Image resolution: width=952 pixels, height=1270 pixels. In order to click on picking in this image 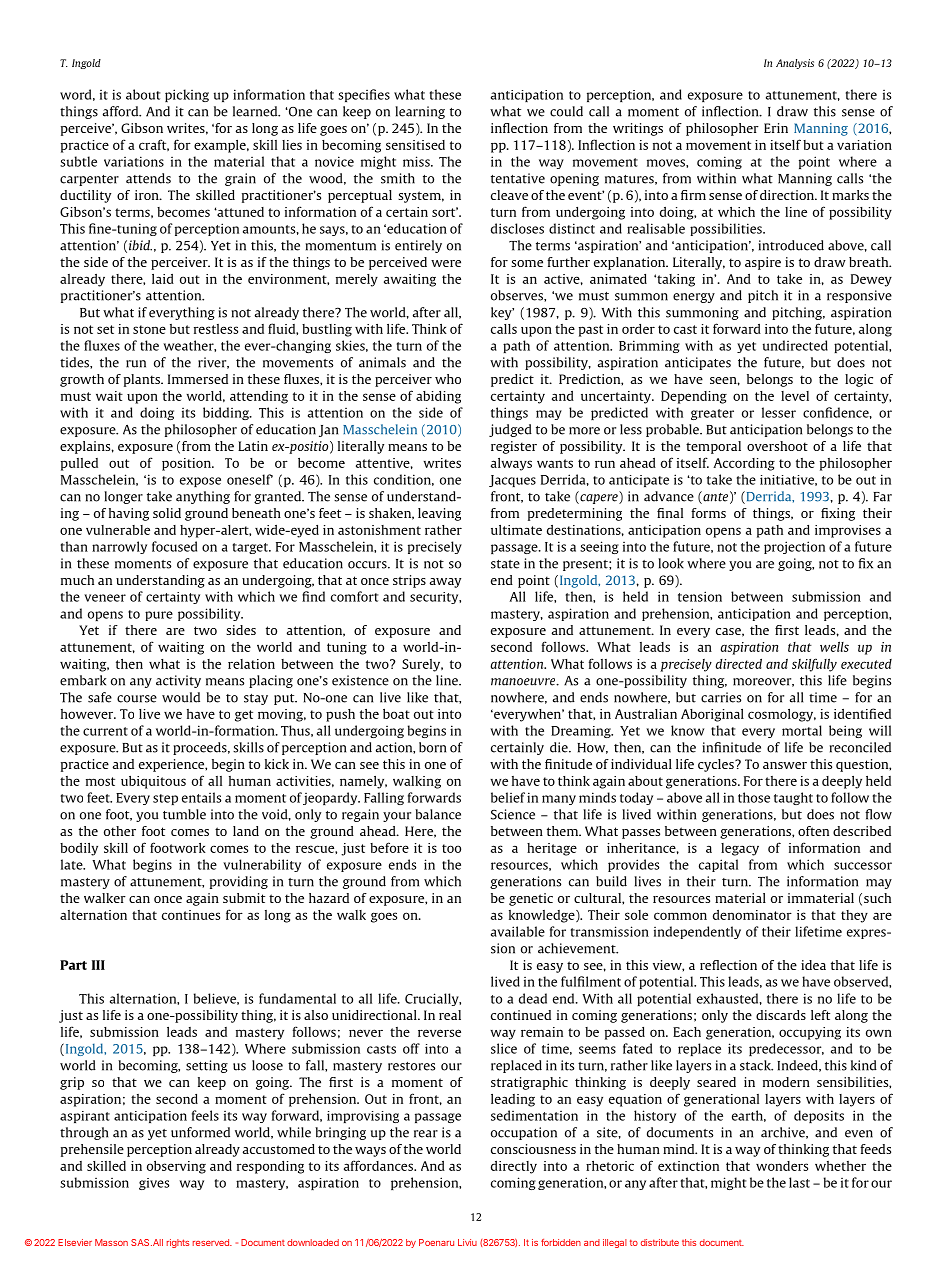, I will do `click(187, 95)`.
